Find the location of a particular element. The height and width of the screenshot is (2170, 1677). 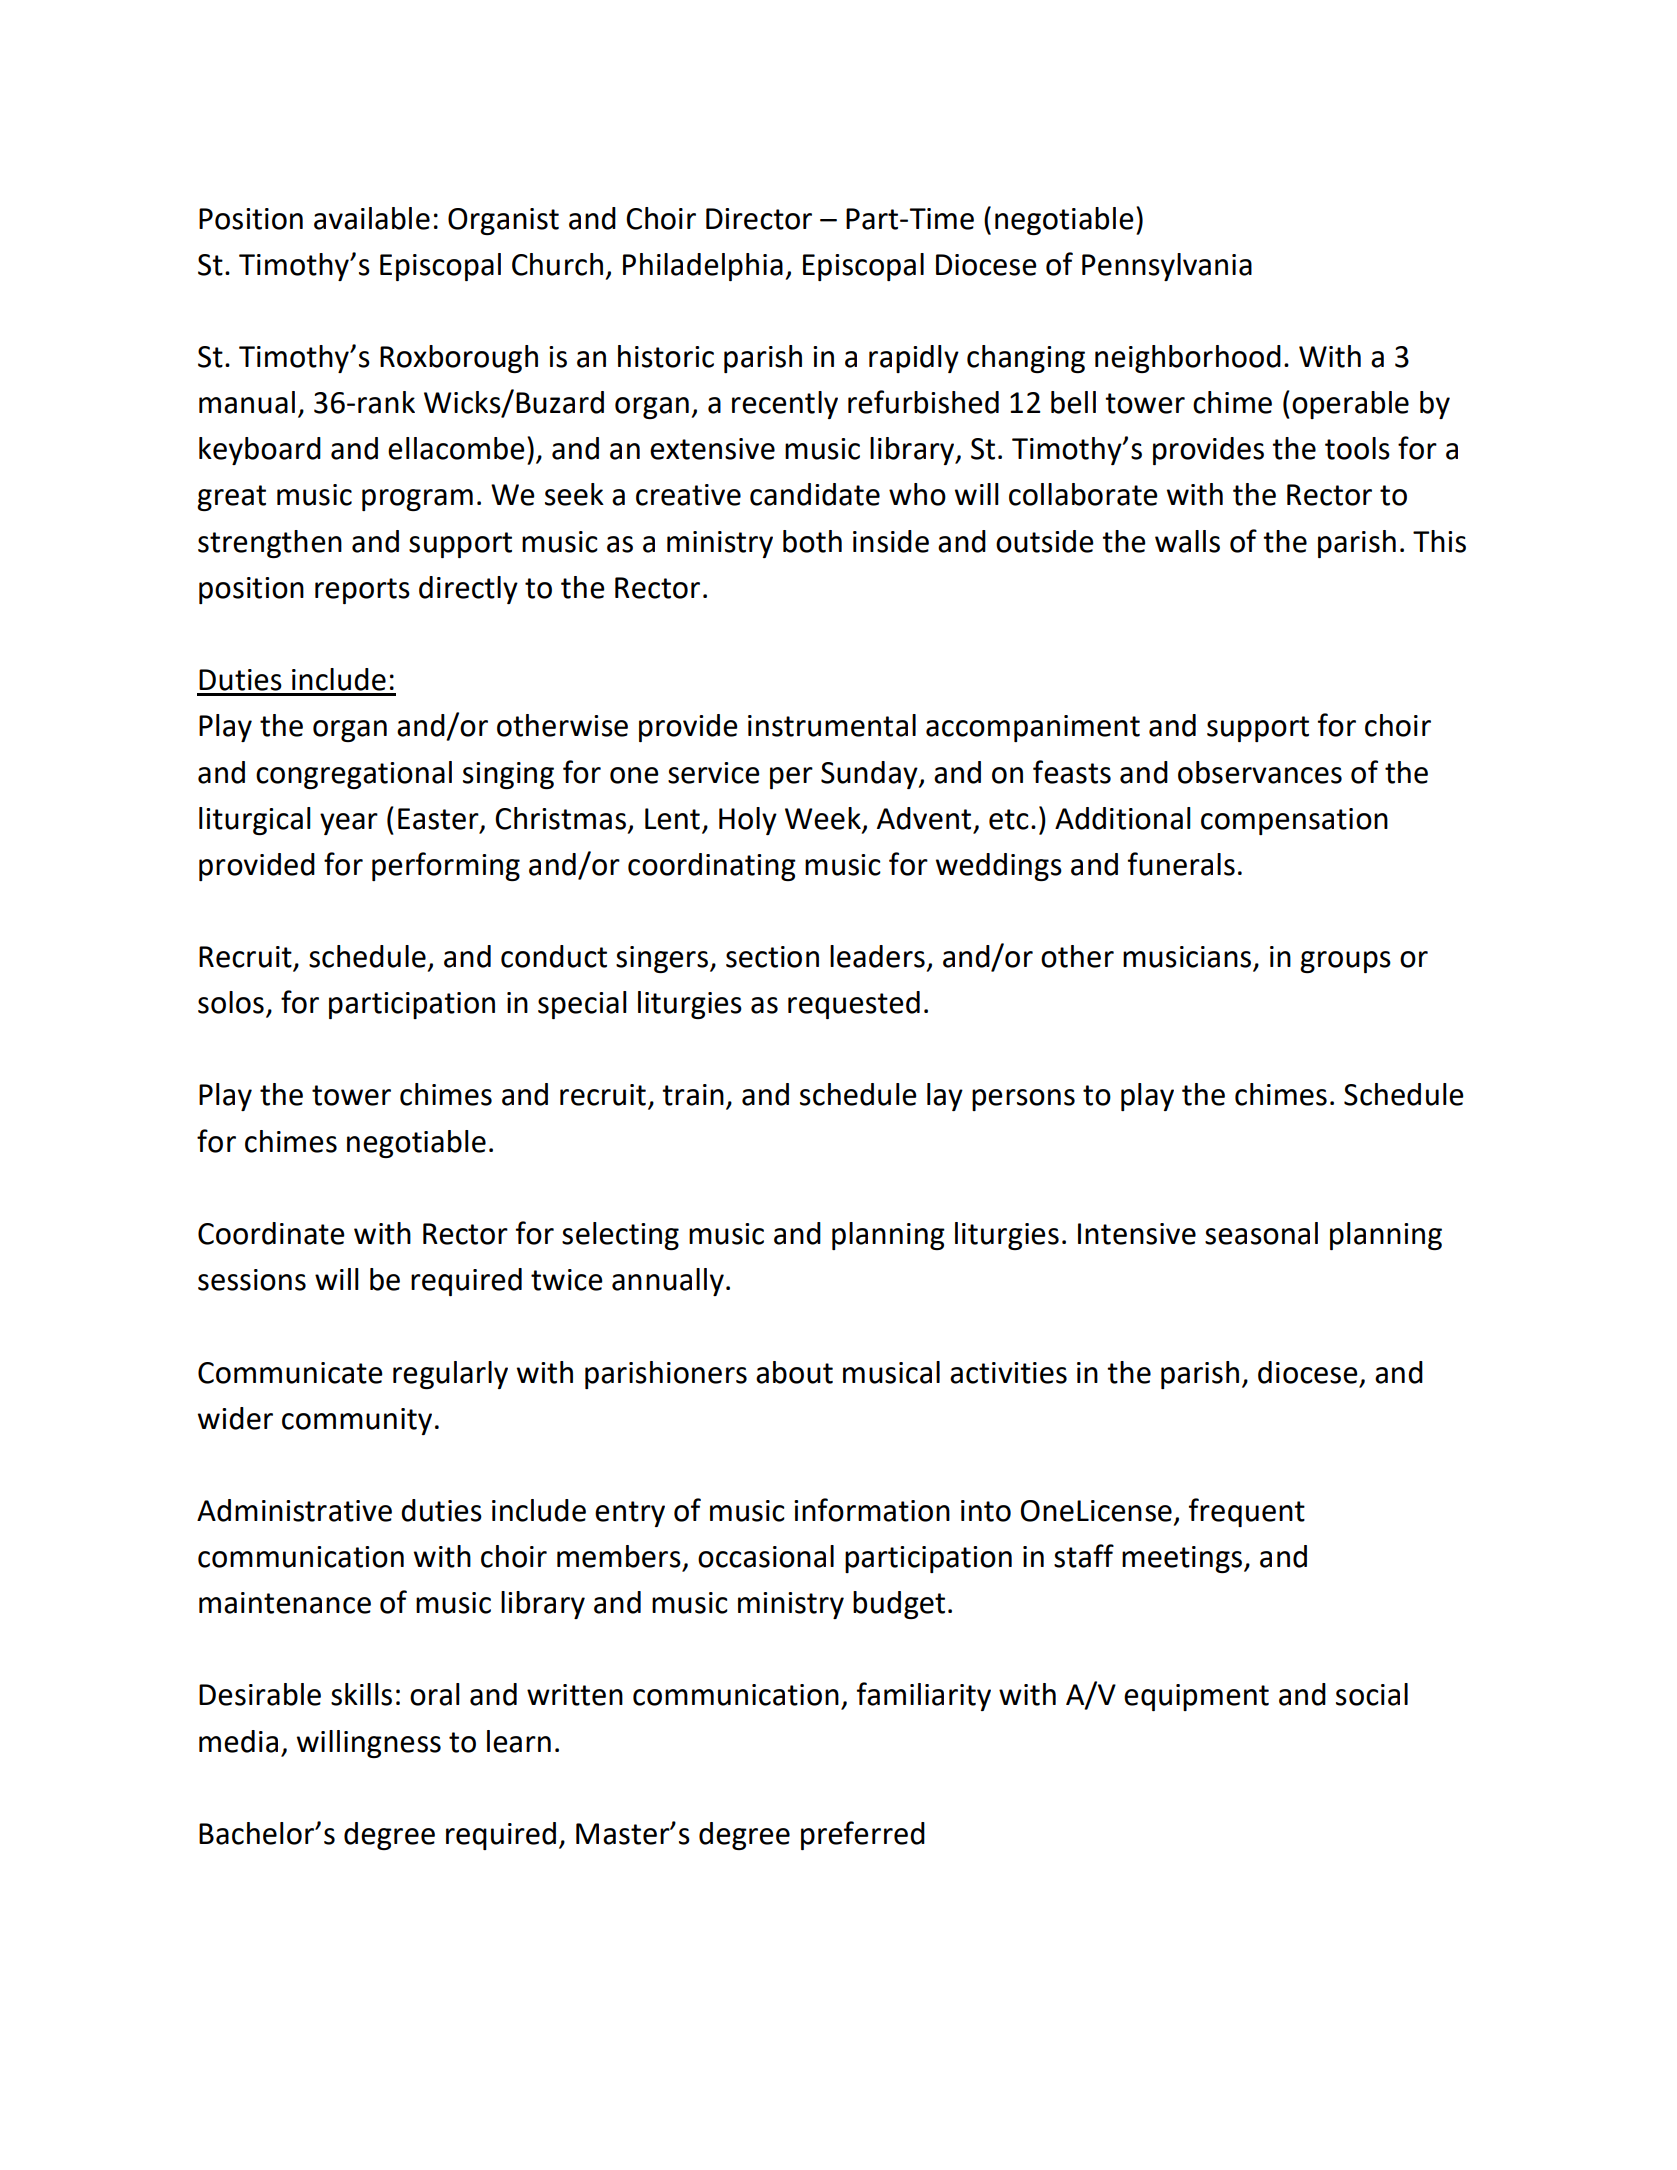

preferred is located at coordinates (863, 1835).
